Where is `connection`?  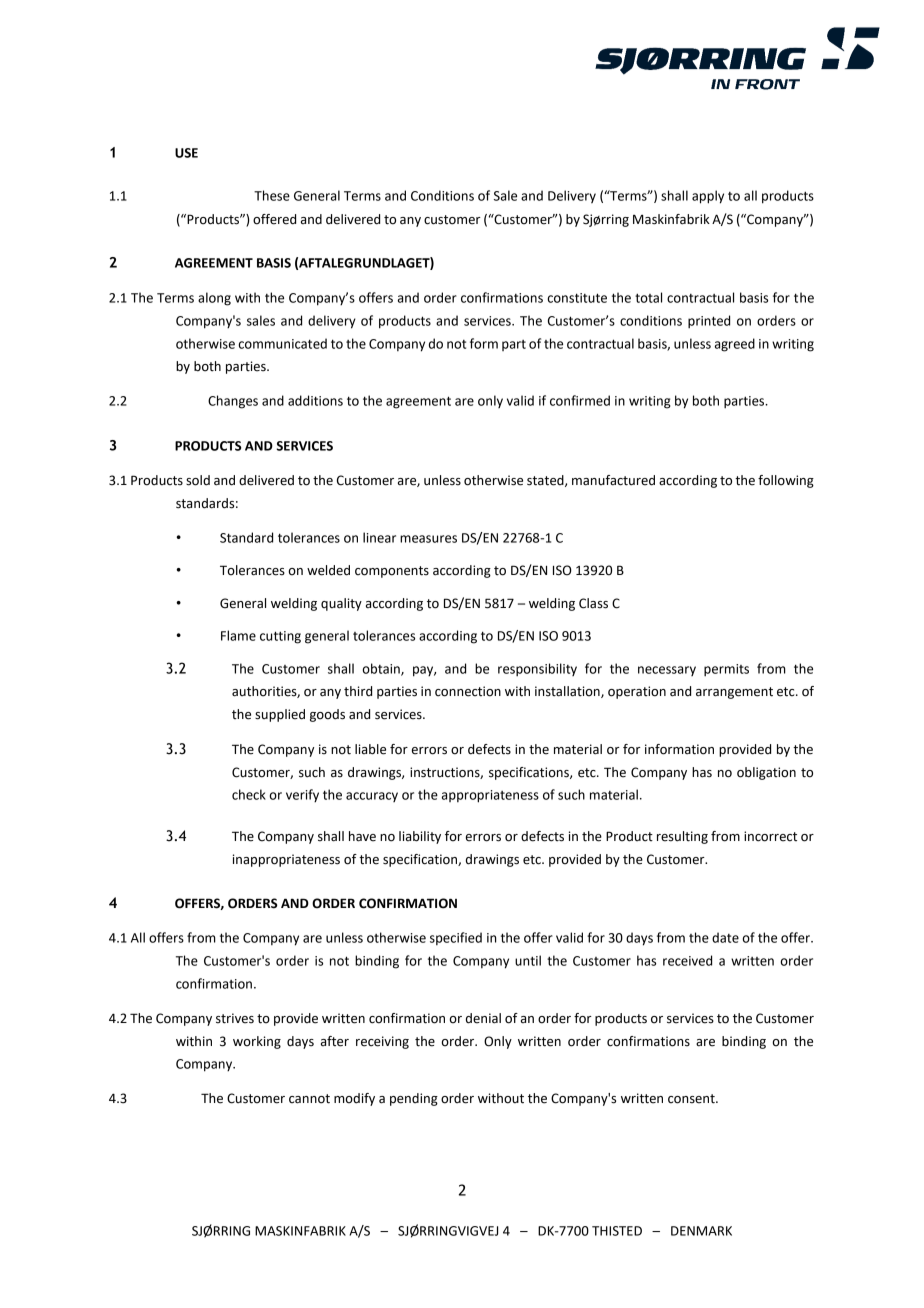
connection is located at coordinates (468, 691).
